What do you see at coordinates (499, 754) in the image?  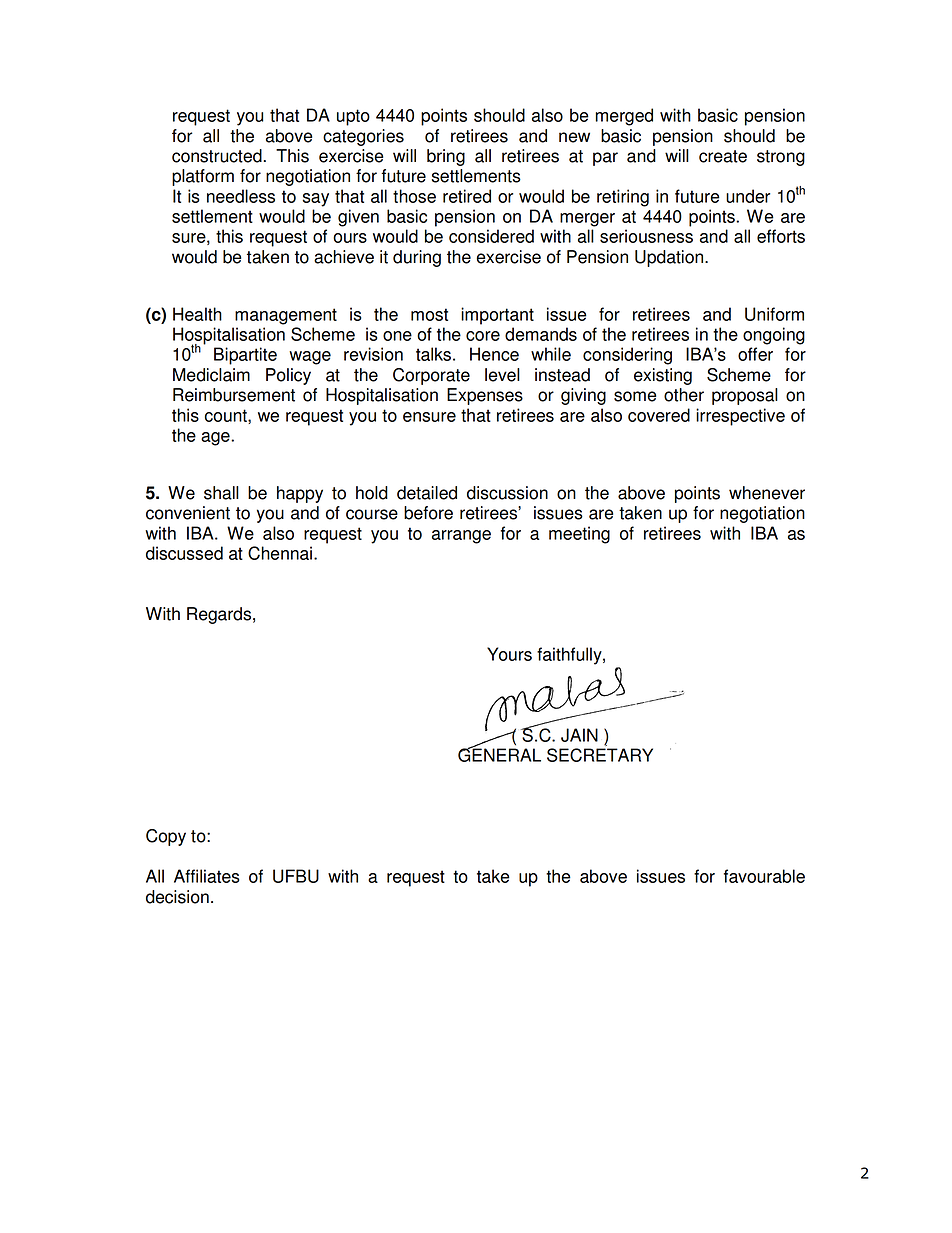 I see `GENERAL` at bounding box center [499, 754].
